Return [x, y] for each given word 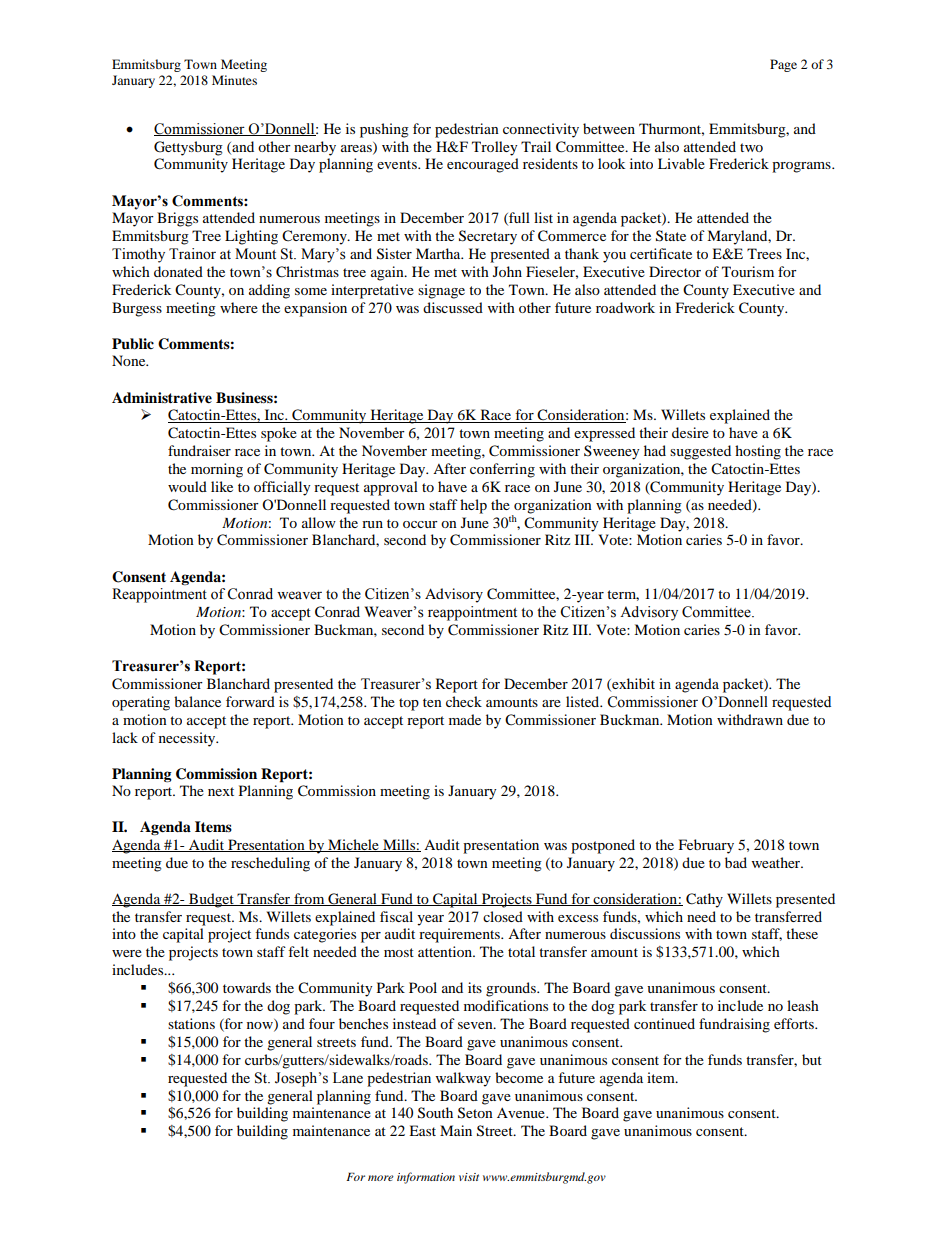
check [464, 701]
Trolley [495, 148]
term [623, 595]
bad [736, 862]
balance [197, 701]
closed [503, 916]
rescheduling [270, 864]
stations [191, 1023]
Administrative [162, 398]
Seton [475, 1113]
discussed [453, 307]
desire [690, 432]
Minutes [234, 80]
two [751, 147]
